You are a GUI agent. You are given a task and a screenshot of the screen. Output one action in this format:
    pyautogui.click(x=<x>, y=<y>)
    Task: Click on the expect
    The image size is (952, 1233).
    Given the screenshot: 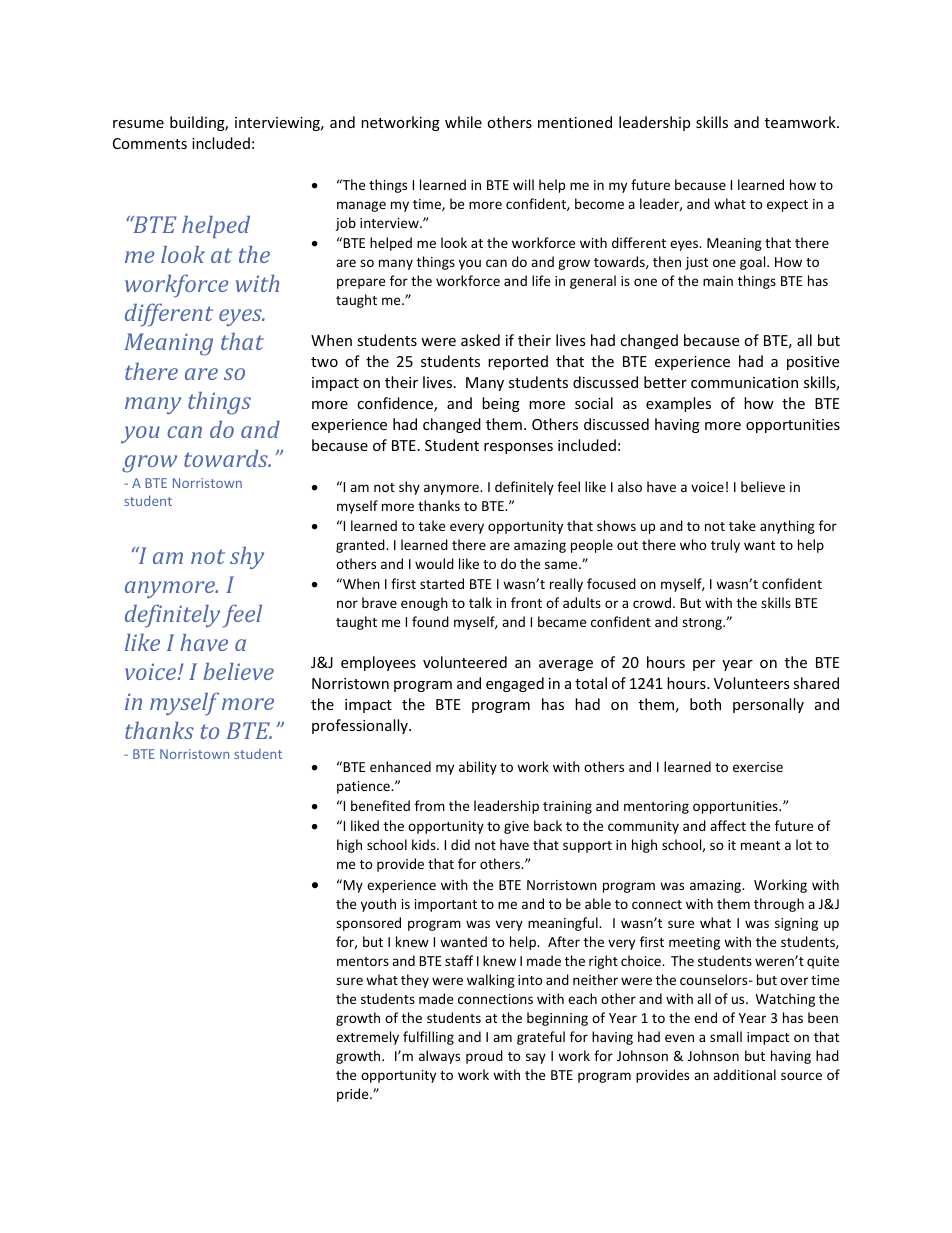 What is the action you would take?
    pyautogui.click(x=787, y=206)
